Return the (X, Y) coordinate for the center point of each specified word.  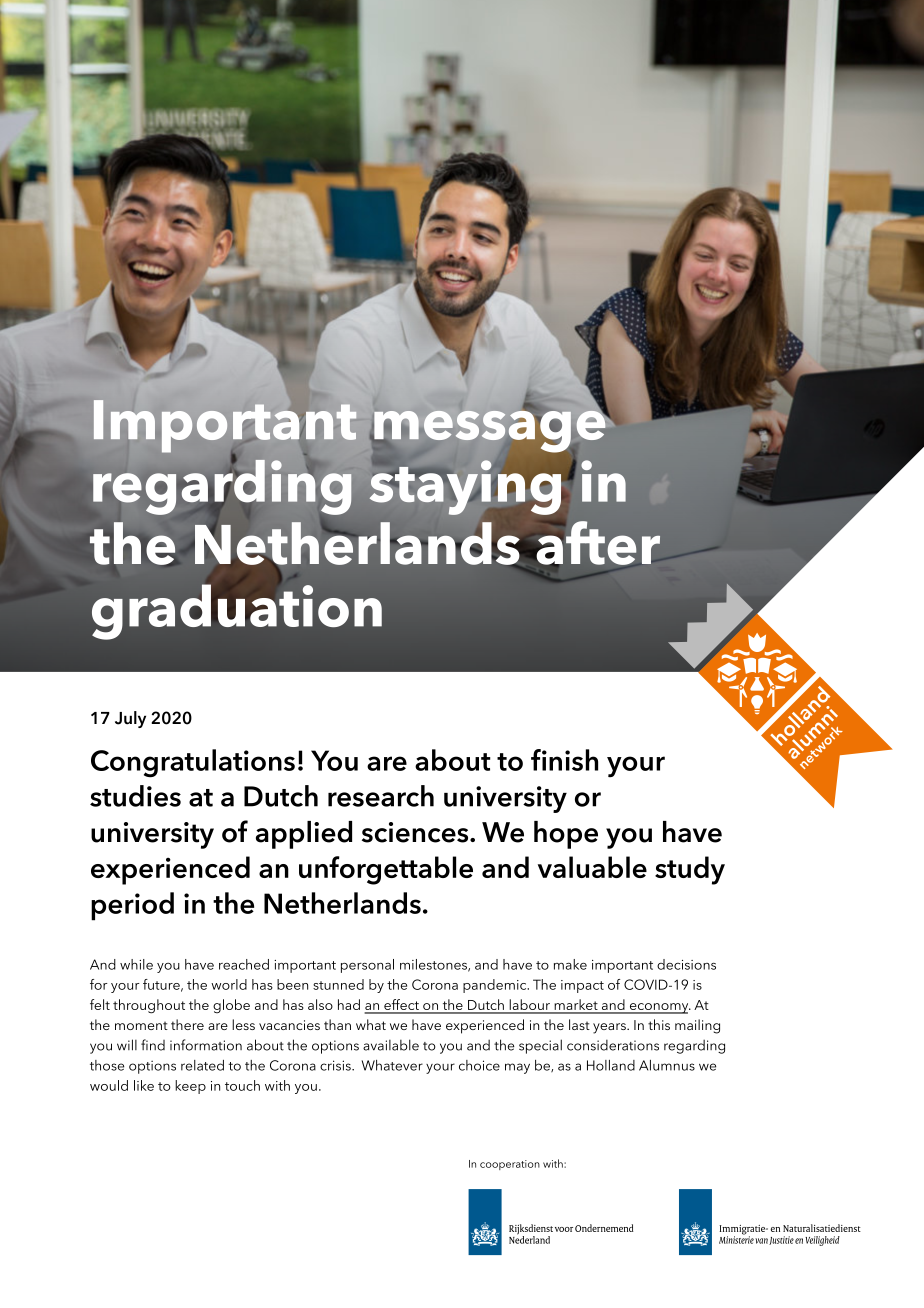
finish (564, 760)
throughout (149, 1006)
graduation (237, 612)
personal (367, 966)
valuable (592, 867)
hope (566, 835)
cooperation (510, 1165)
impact (582, 986)
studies (135, 796)
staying (466, 487)
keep (190, 1087)
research (381, 796)
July (130, 719)
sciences (416, 832)
